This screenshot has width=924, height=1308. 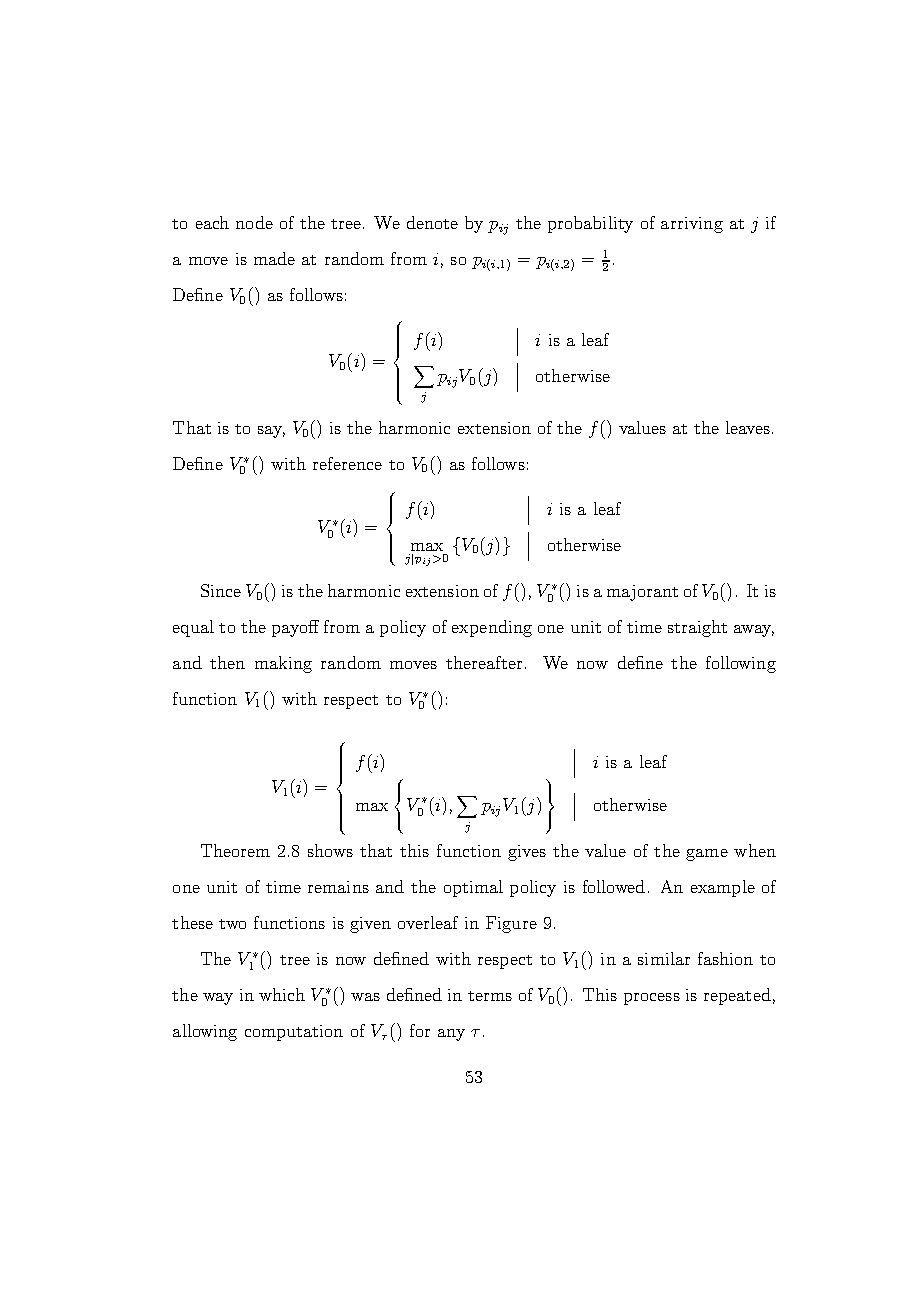 I want to click on game, so click(x=707, y=855).
